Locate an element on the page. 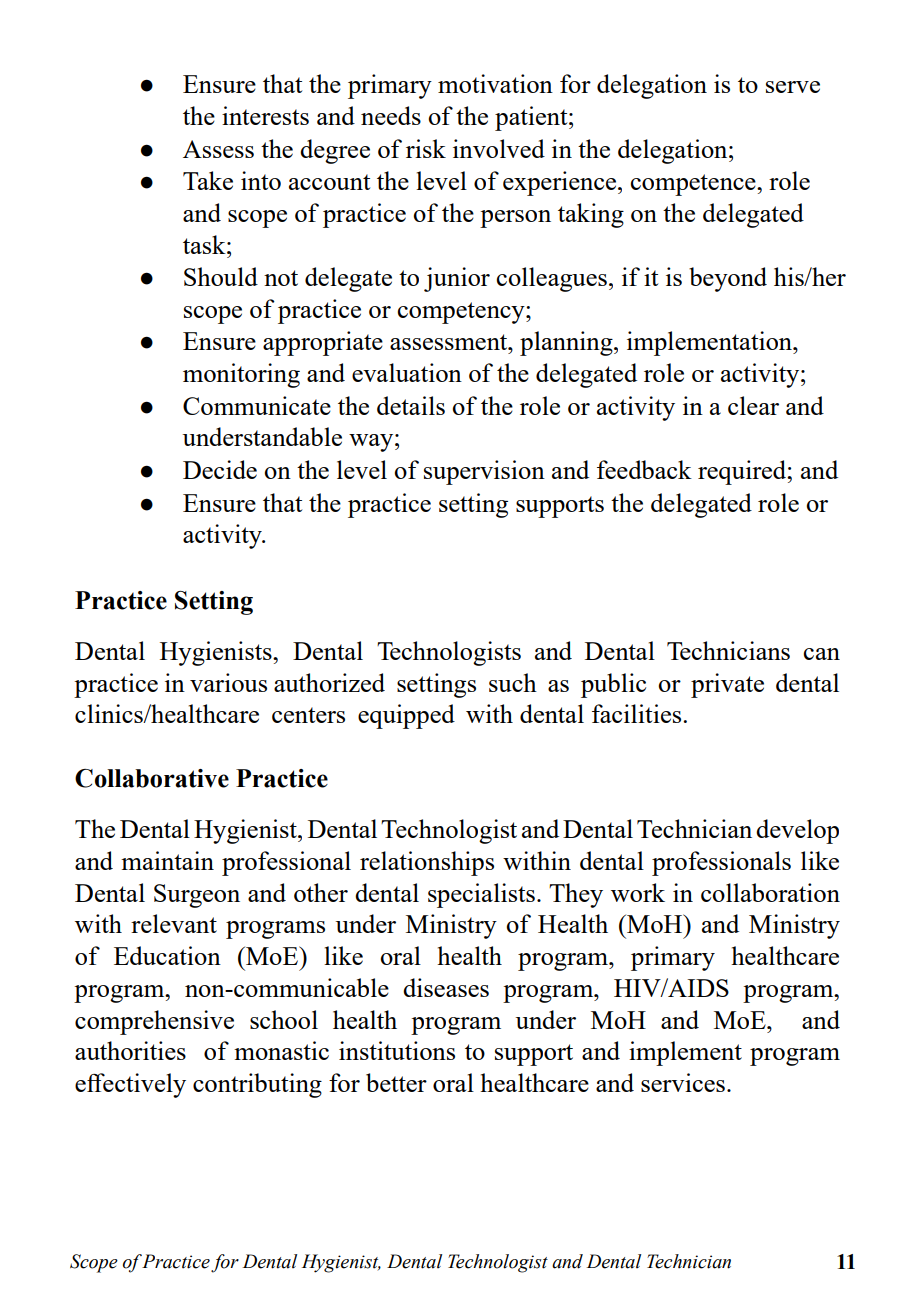 This image has width=924, height=1311. interests is located at coordinates (265, 115).
